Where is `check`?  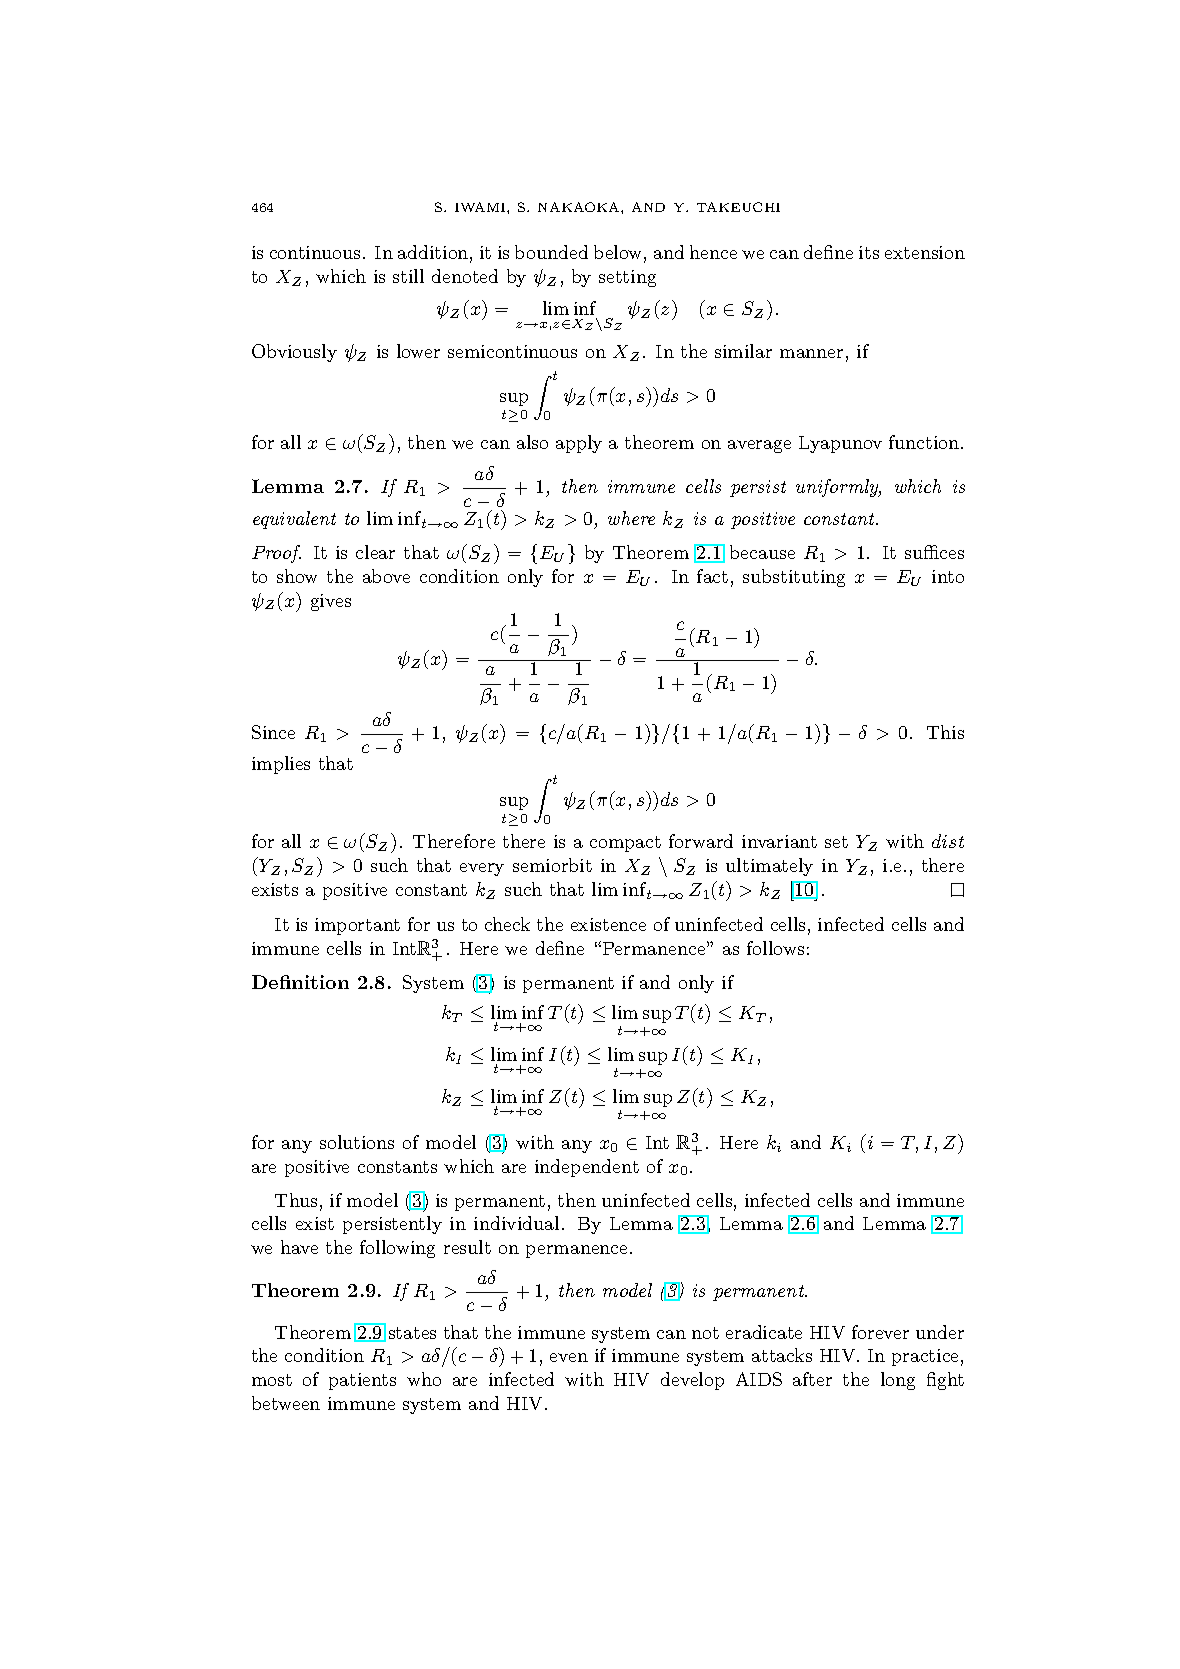 check is located at coordinates (507, 924).
